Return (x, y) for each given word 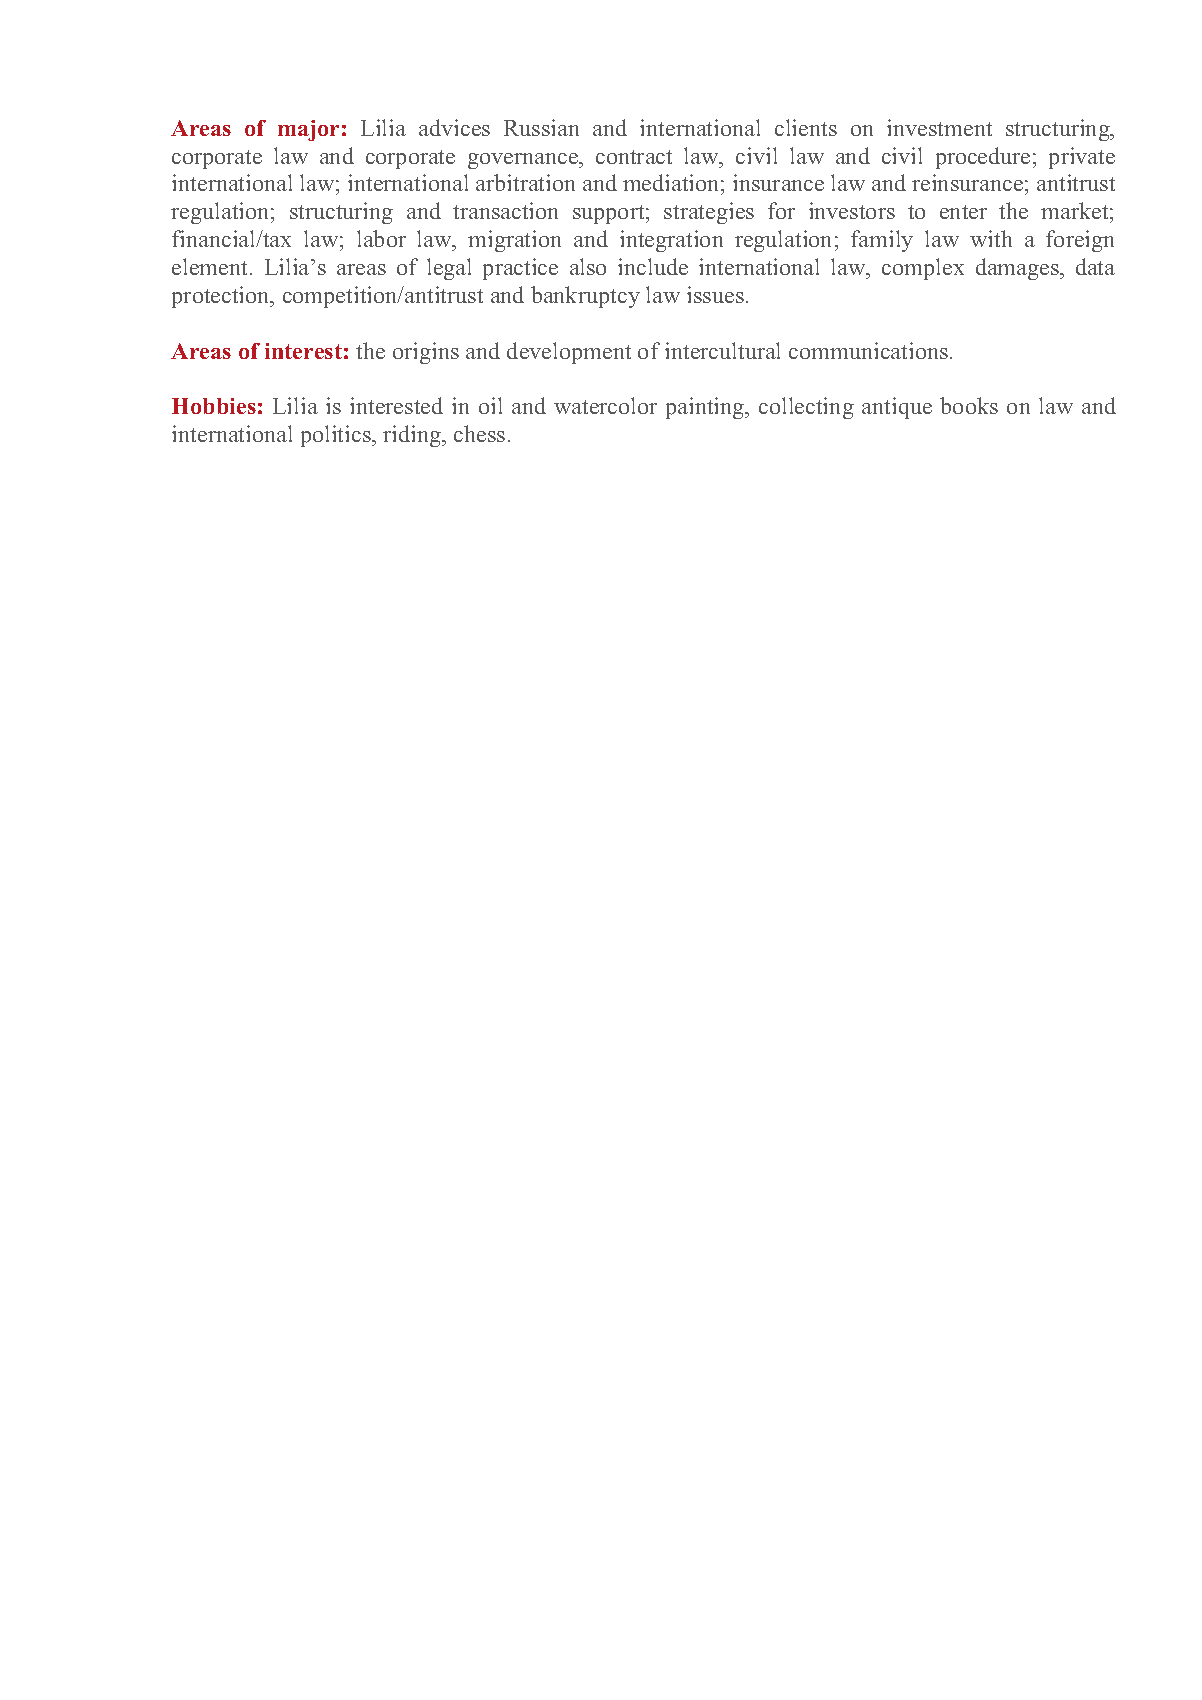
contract (634, 157)
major (308, 130)
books (969, 405)
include (653, 266)
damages (1018, 269)
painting (706, 408)
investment (939, 127)
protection (222, 297)
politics (337, 436)
